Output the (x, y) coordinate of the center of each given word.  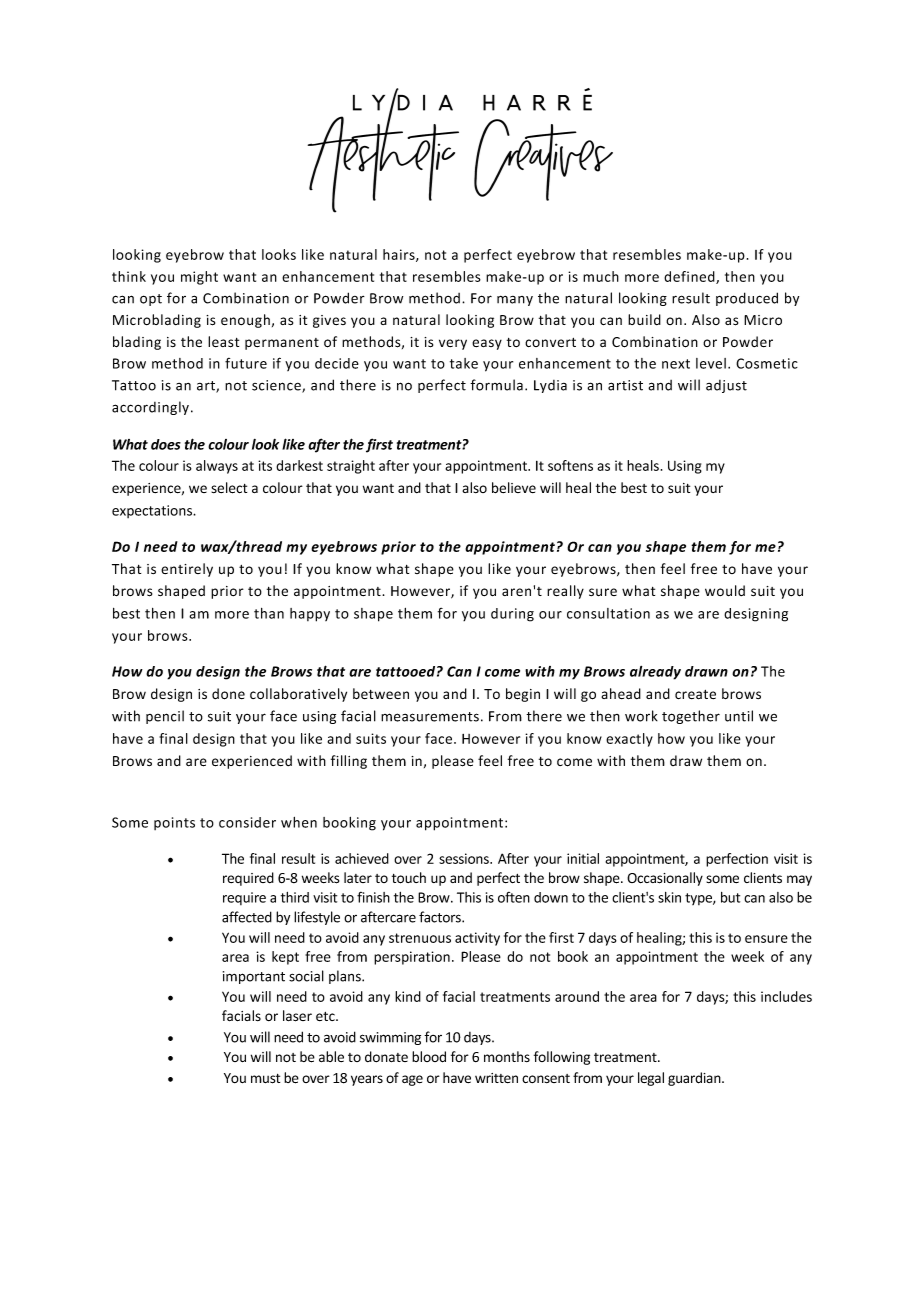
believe (514, 487)
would (725, 590)
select (229, 488)
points (174, 823)
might (199, 278)
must (265, 1079)
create (695, 694)
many (515, 301)
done (228, 694)
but (730, 897)
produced (747, 299)
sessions (465, 858)
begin (523, 695)
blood (429, 1057)
